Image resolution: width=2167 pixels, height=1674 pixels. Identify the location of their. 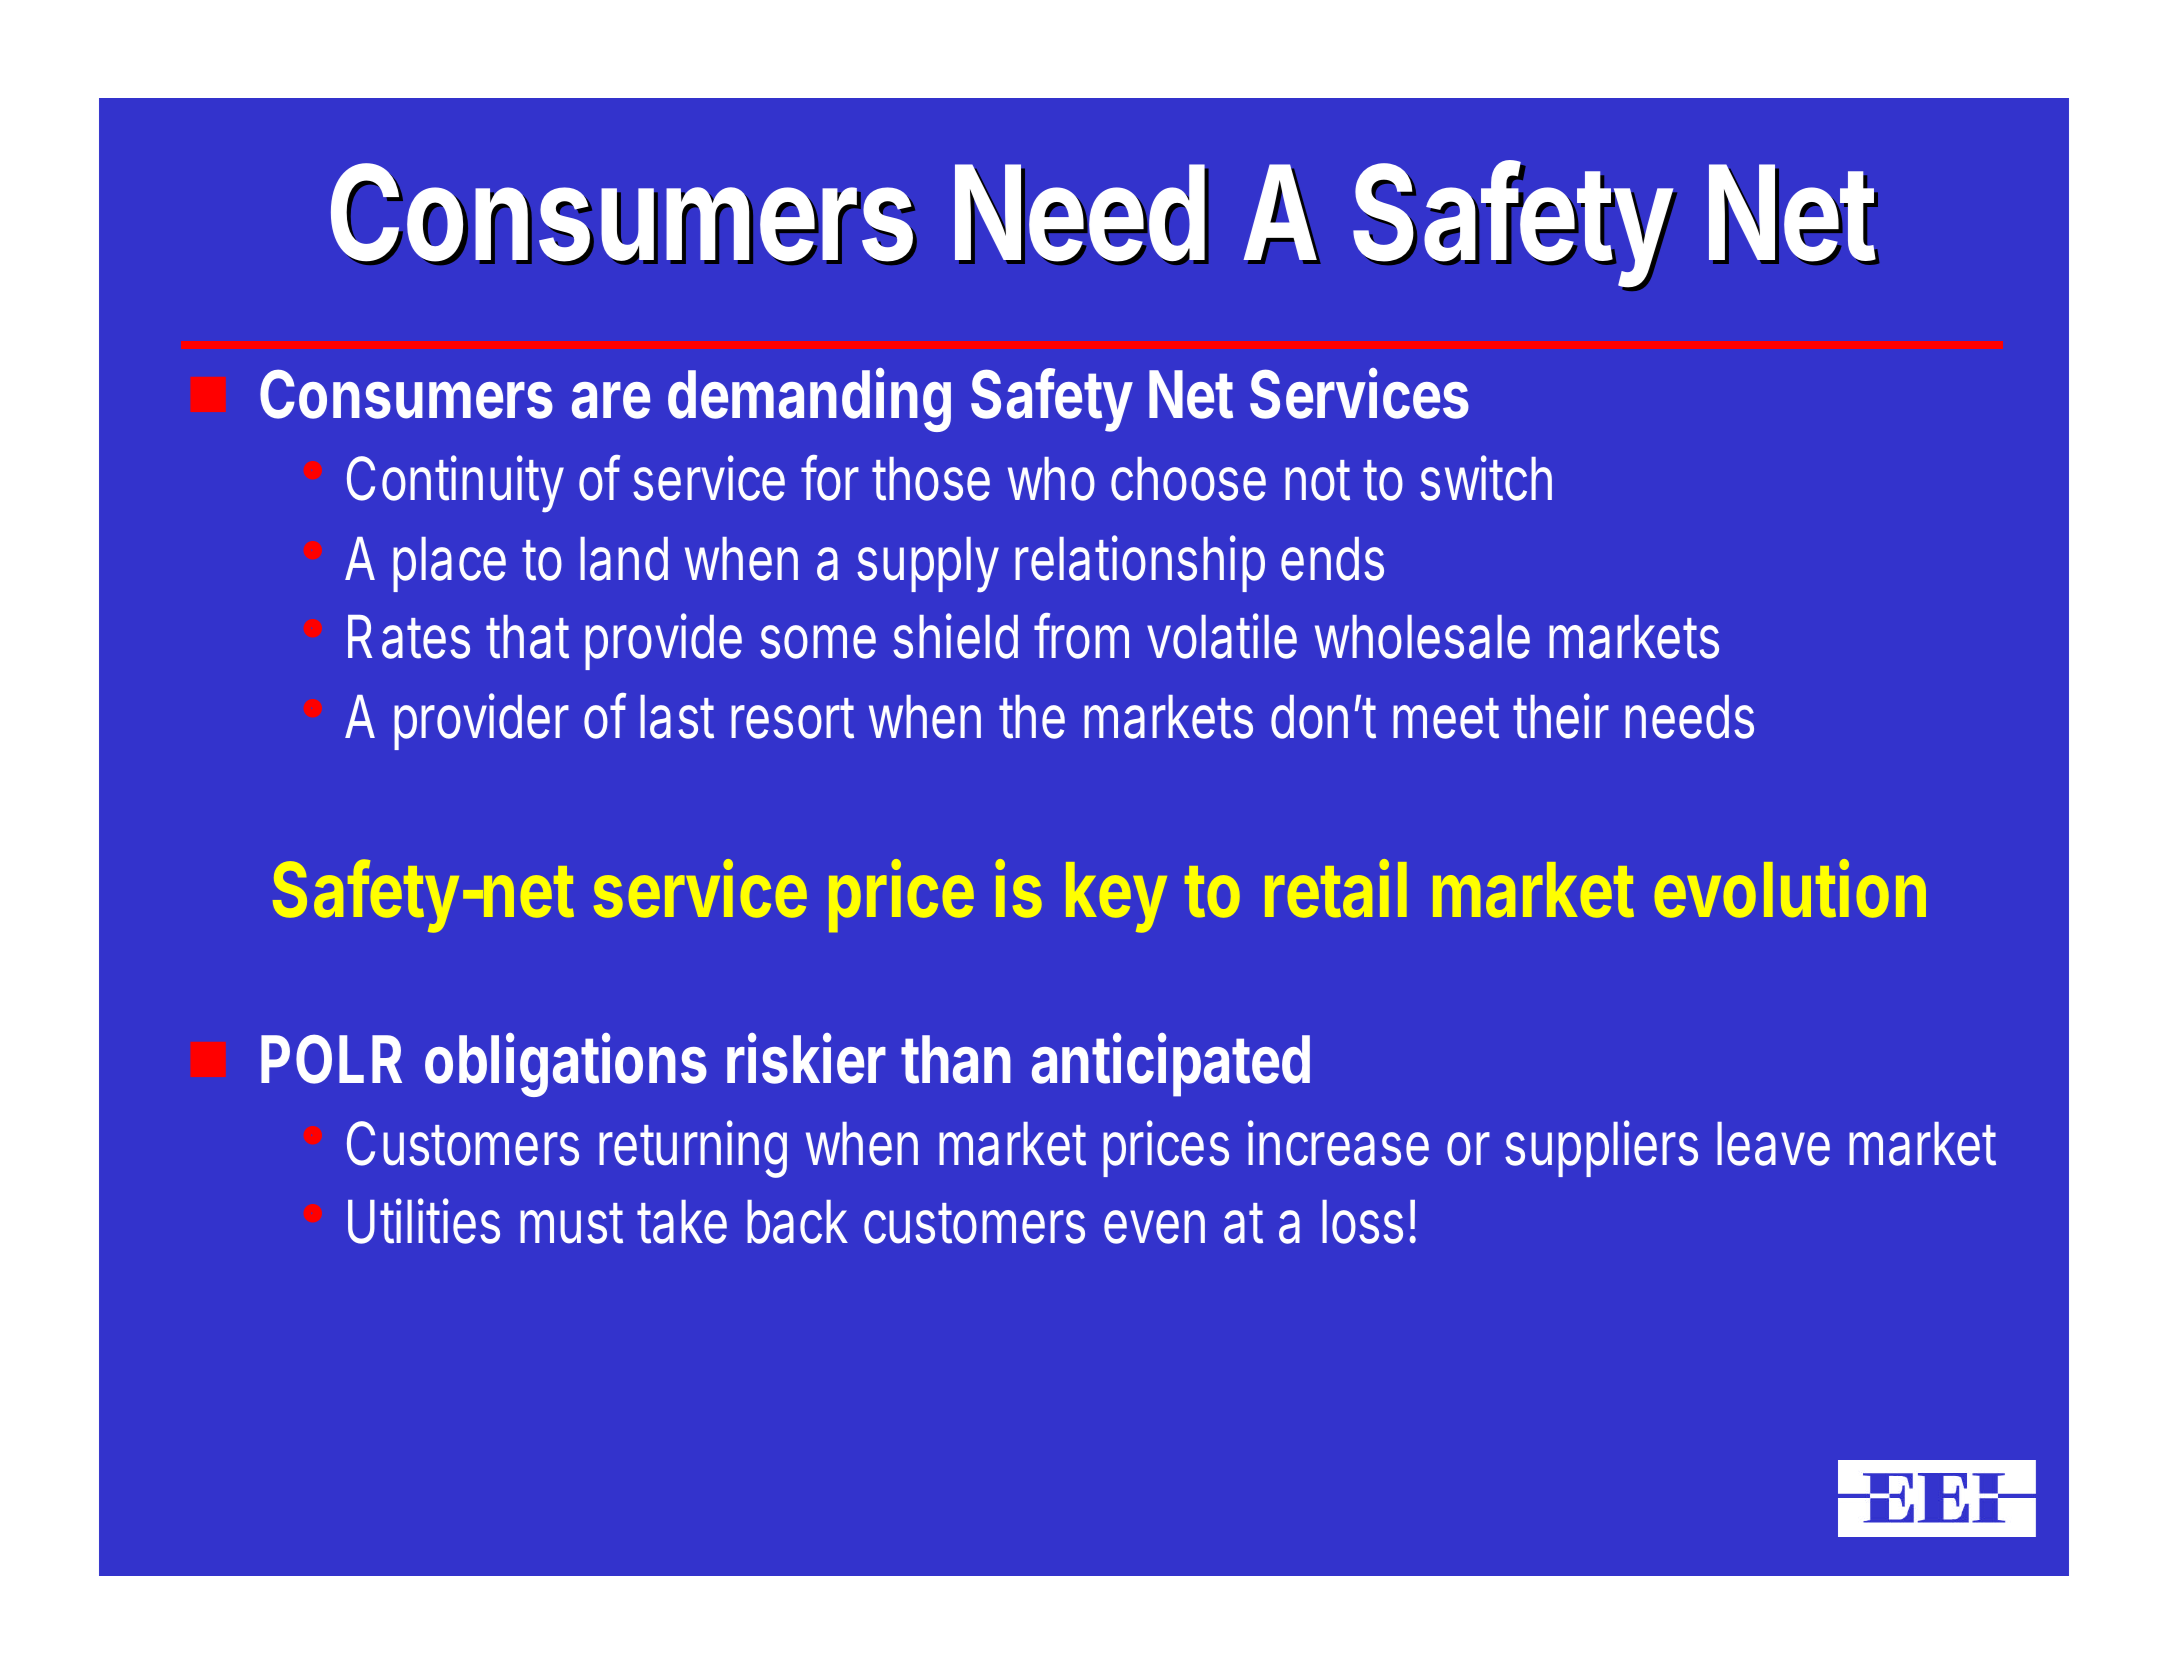
(1561, 716).
